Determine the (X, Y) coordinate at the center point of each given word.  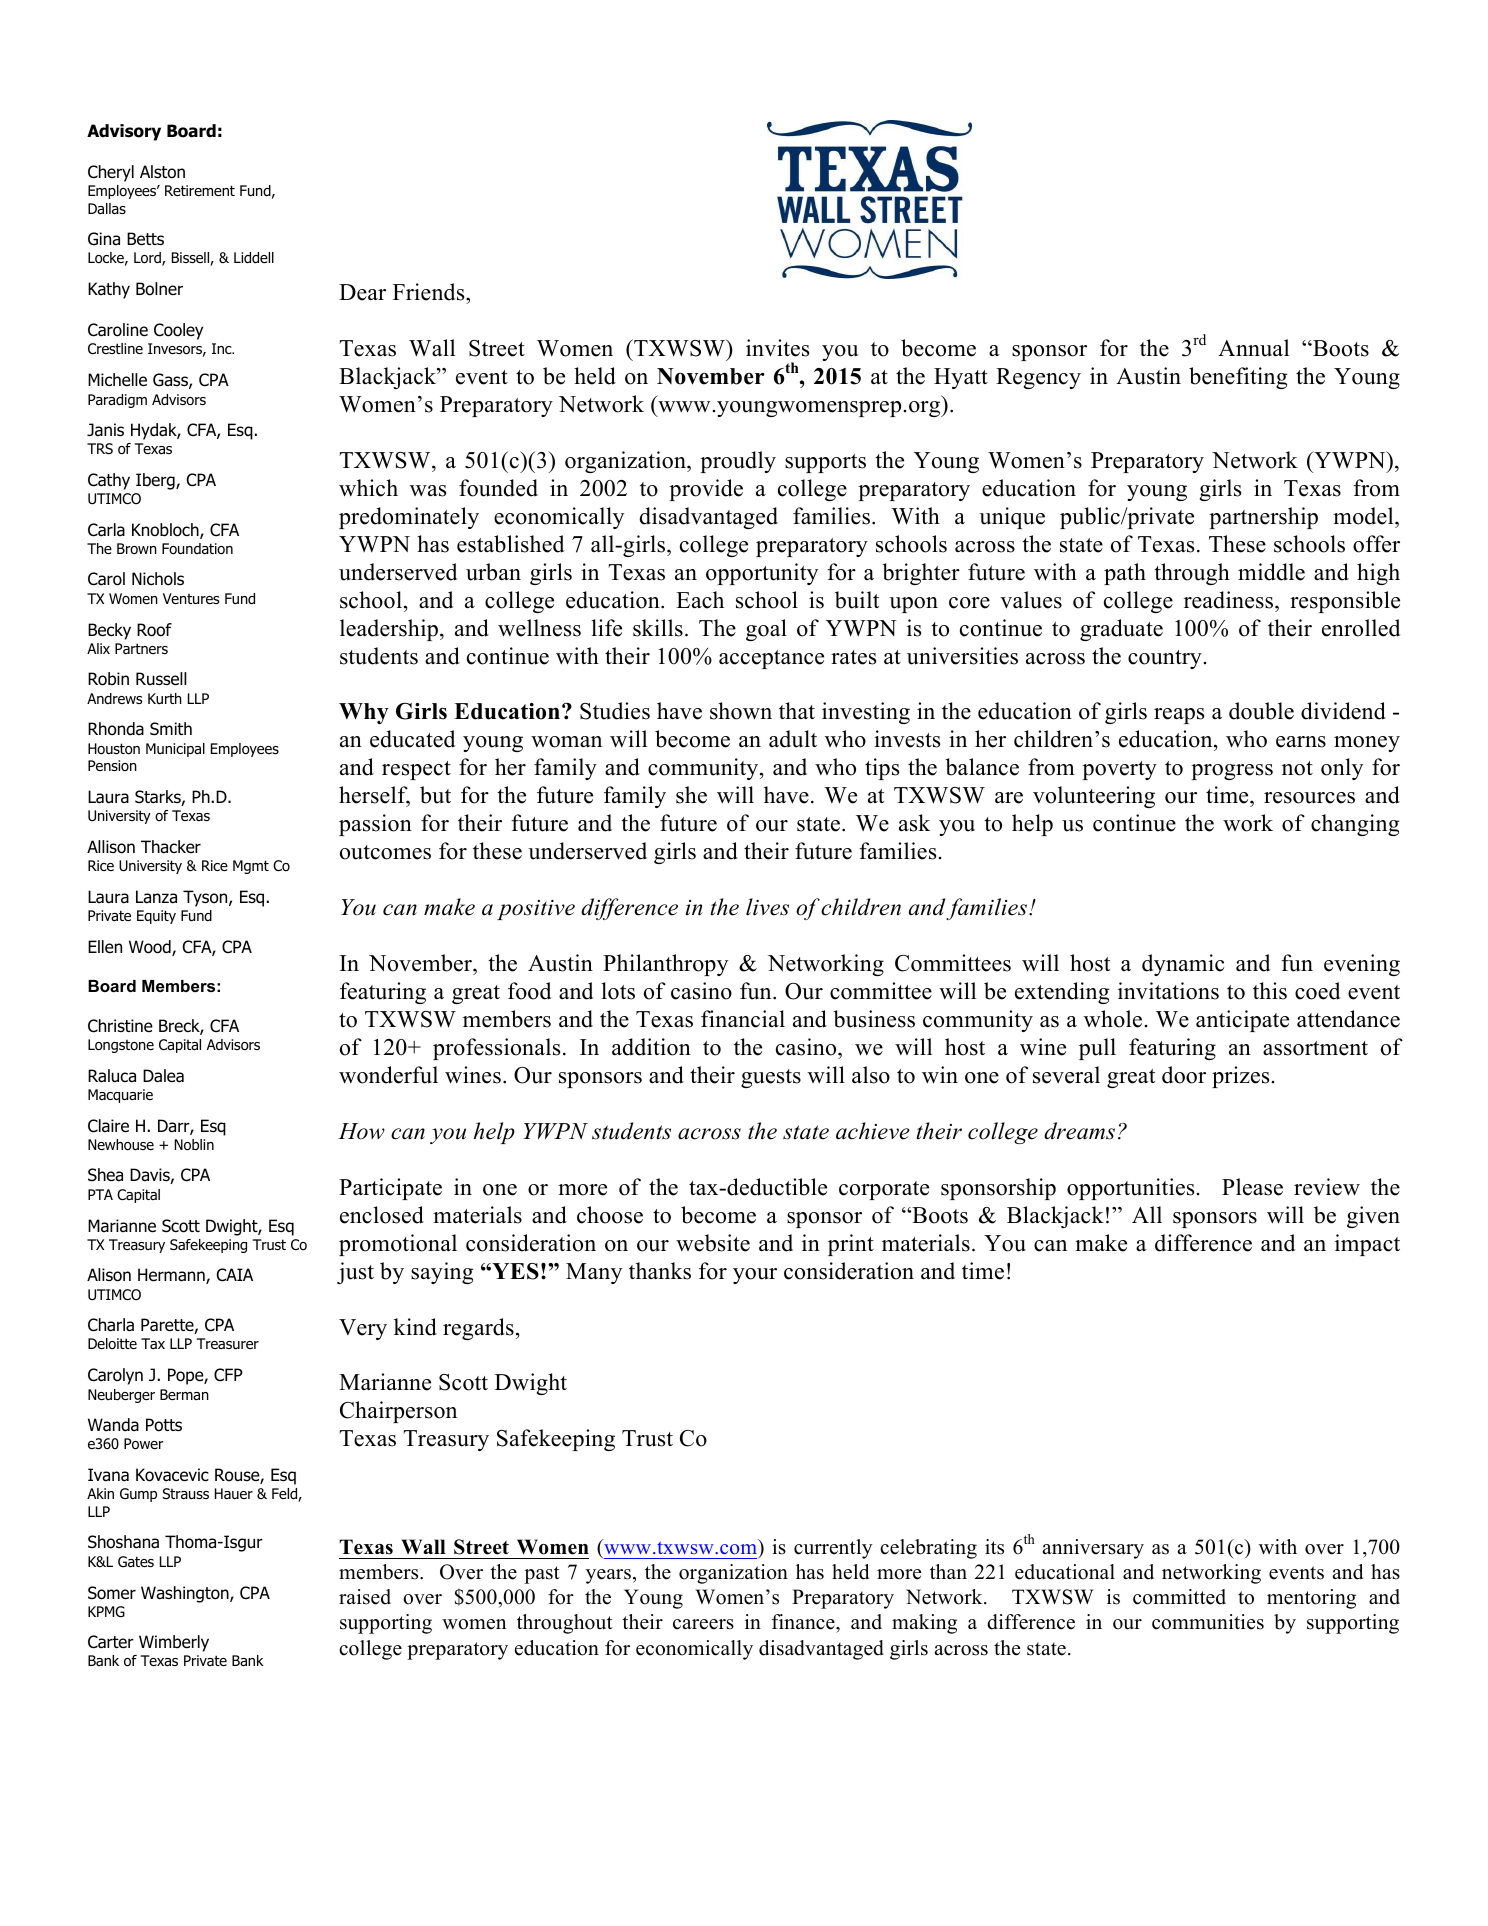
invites (777, 348)
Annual (1253, 348)
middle (1271, 572)
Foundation (197, 549)
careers (703, 1624)
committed (1179, 1597)
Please (1252, 1187)
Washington (186, 1594)
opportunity (762, 574)
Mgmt (251, 867)
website (713, 1243)
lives (767, 907)
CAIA (235, 1275)
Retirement (200, 190)
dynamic (1183, 965)
